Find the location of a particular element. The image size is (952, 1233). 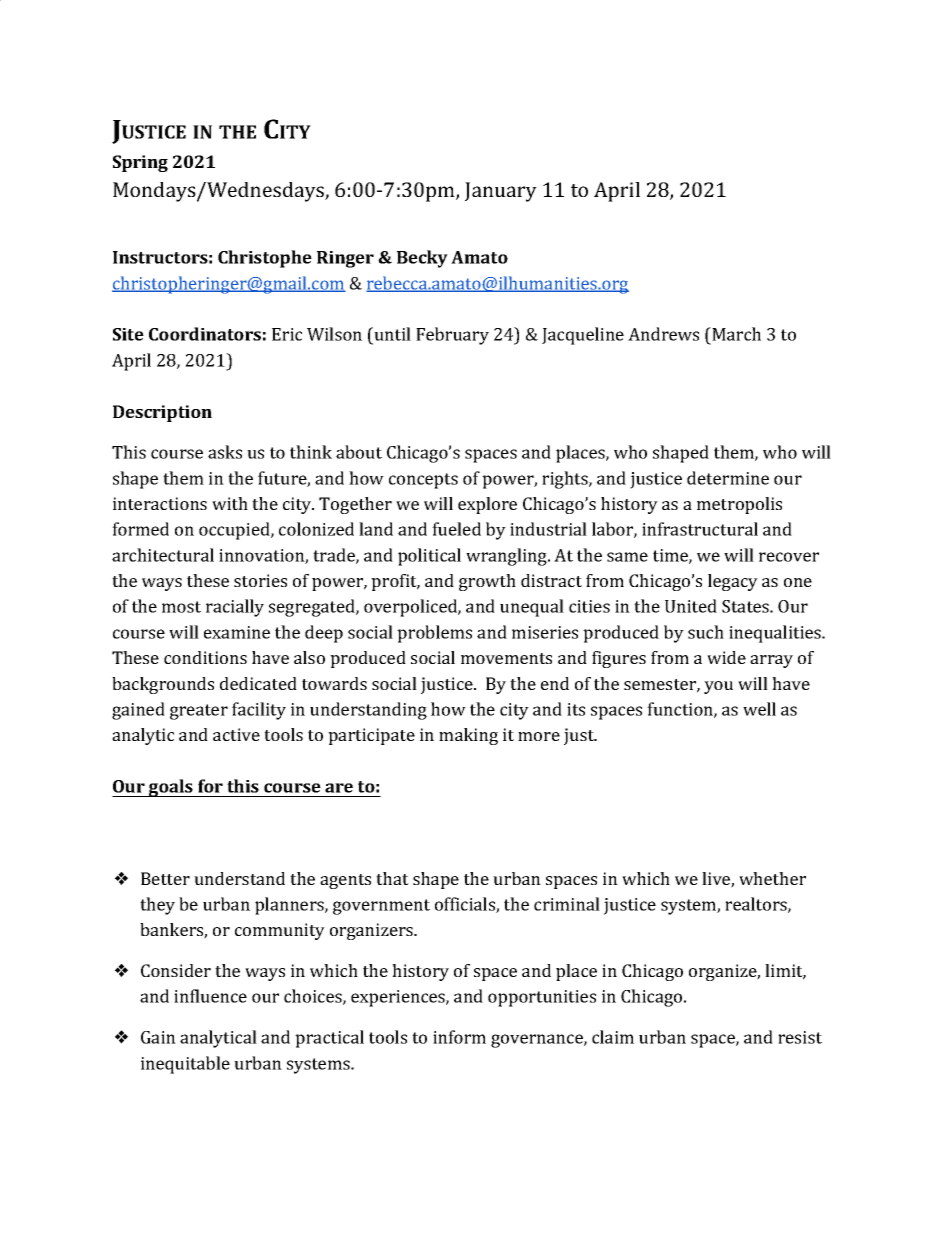

January is located at coordinates (501, 192).
